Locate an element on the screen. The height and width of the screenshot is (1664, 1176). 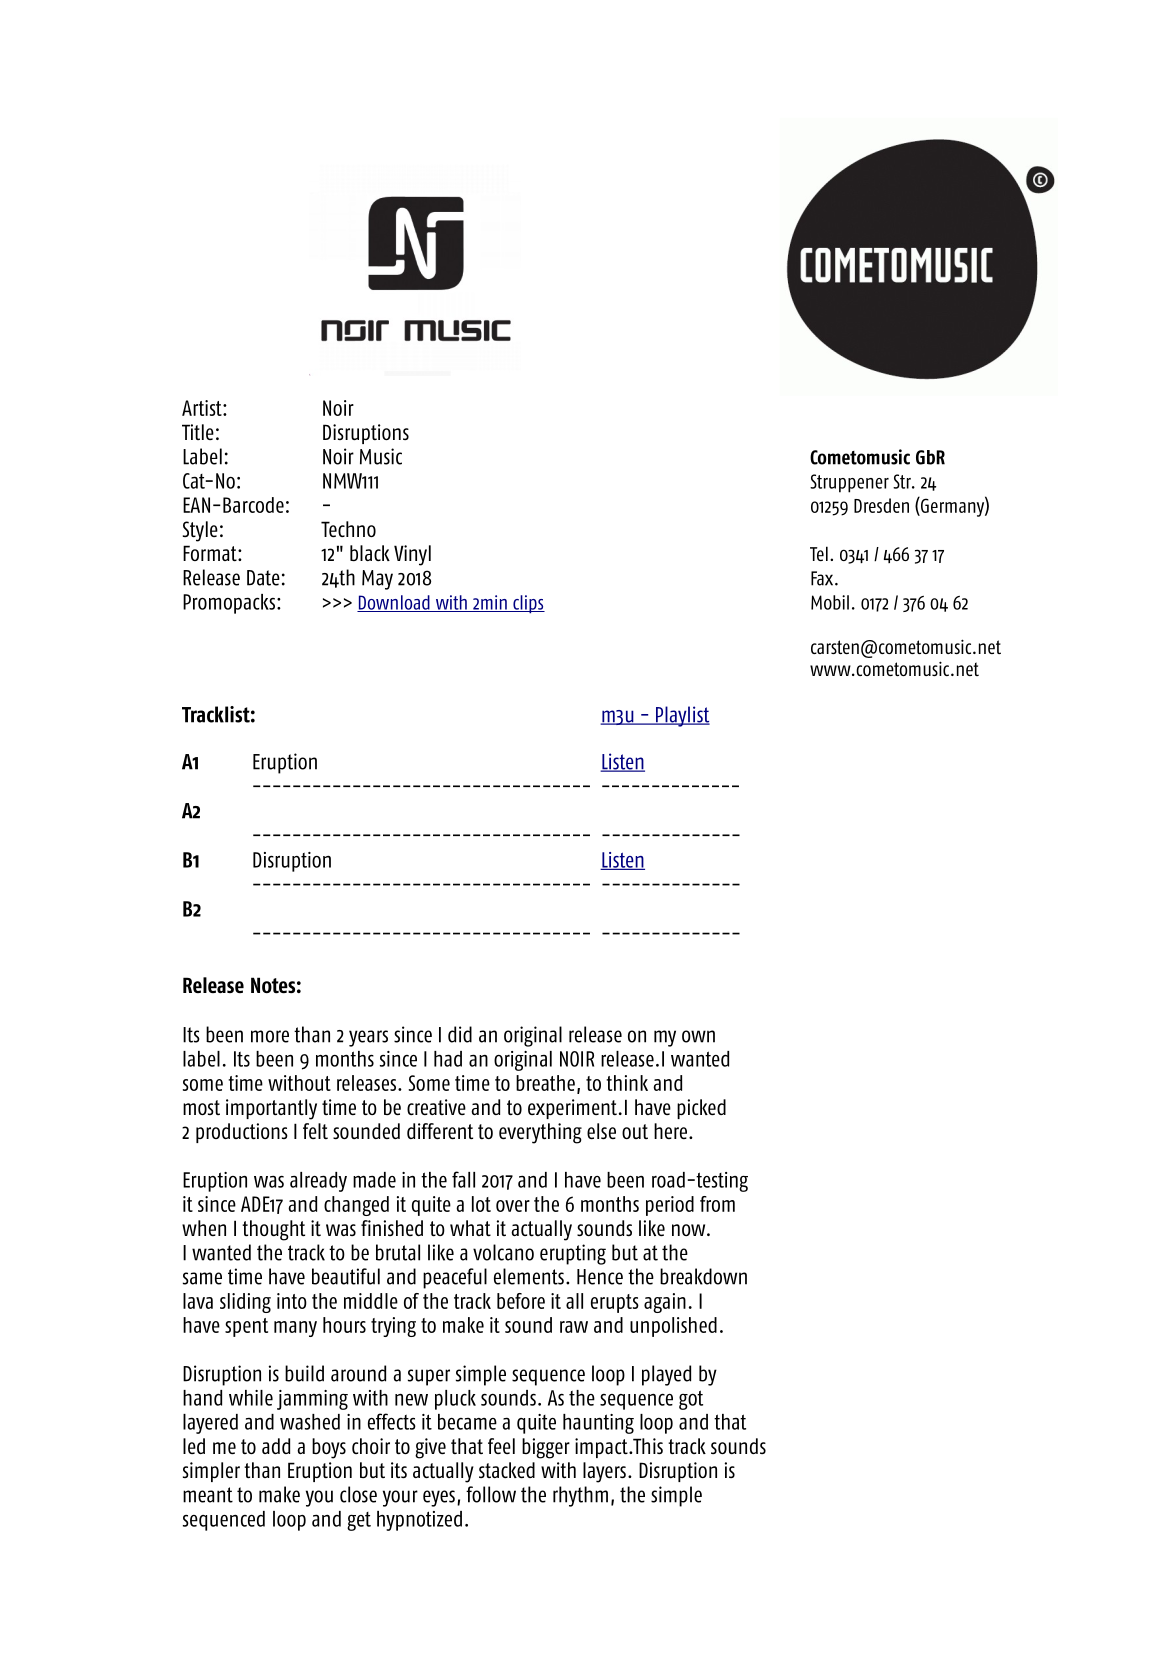
stacked is located at coordinates (507, 1470).
